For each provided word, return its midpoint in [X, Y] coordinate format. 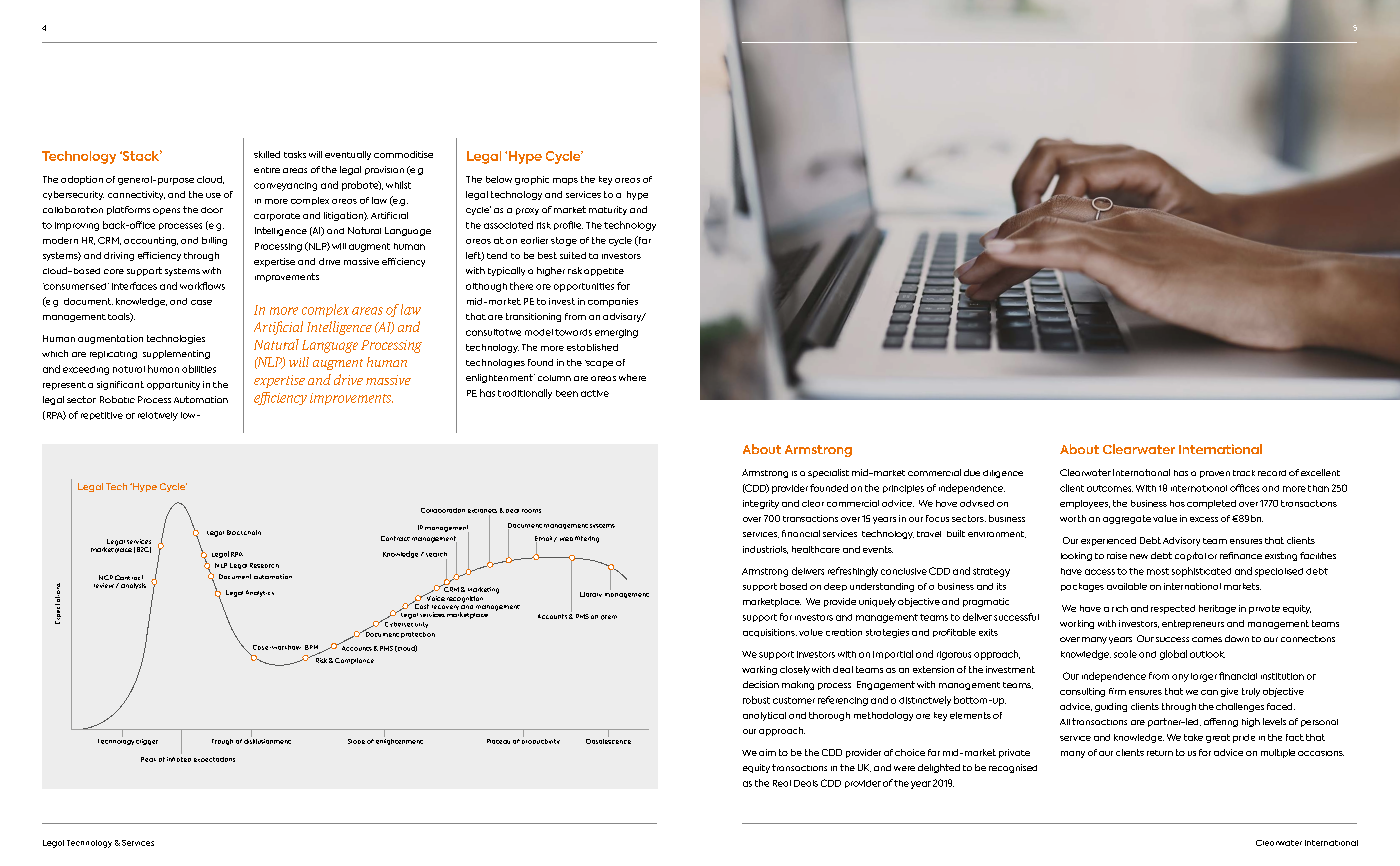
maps [565, 181]
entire [267, 170]
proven [1215, 474]
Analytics [260, 593]
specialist [828, 473]
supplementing [176, 354]
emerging [616, 333]
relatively [158, 416]
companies [613, 302]
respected [1173, 609]
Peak [148, 759]
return [1160, 753]
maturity [608, 210]
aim [767, 752]
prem [609, 617]
